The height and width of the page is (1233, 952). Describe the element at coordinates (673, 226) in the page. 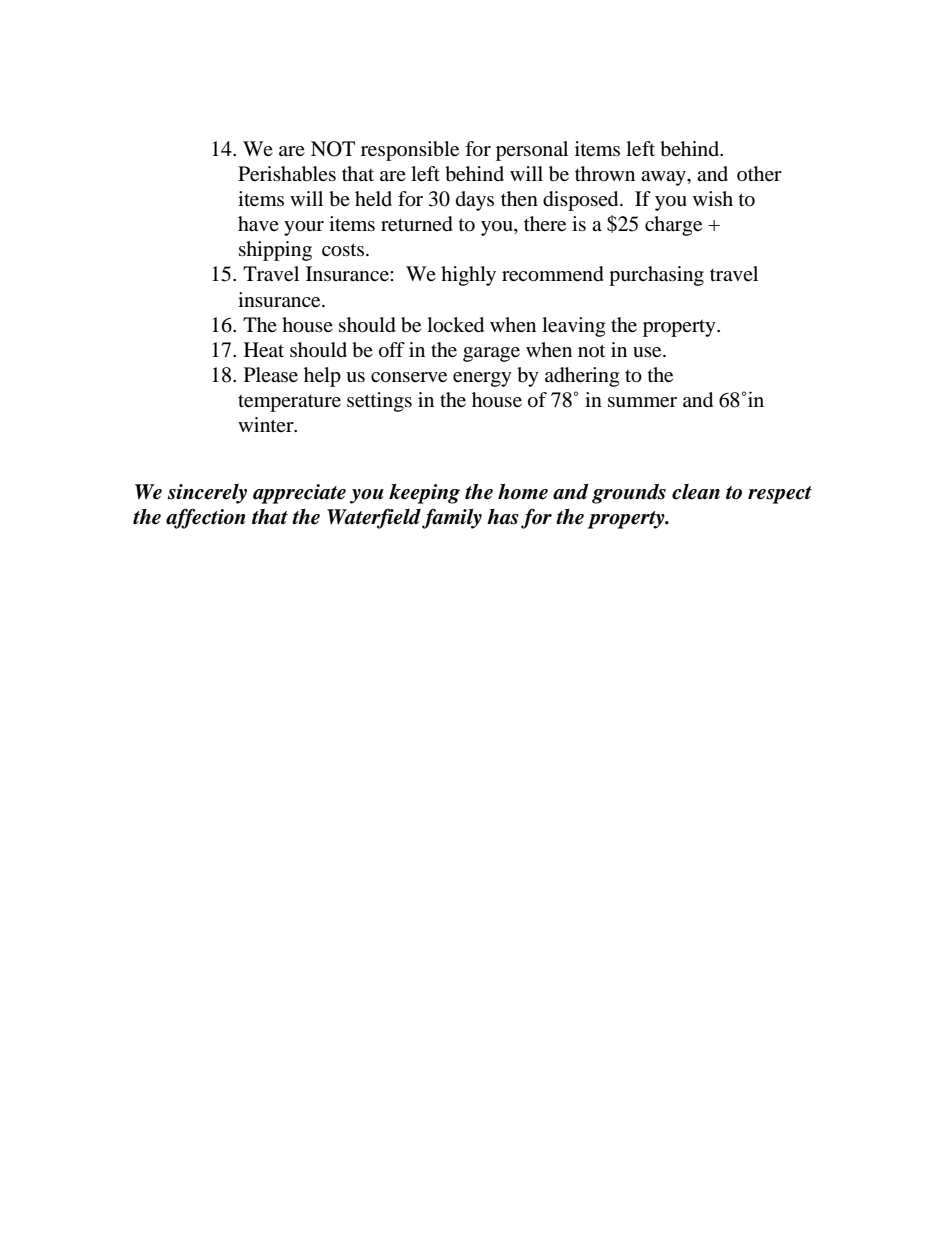

I see `charge` at that location.
